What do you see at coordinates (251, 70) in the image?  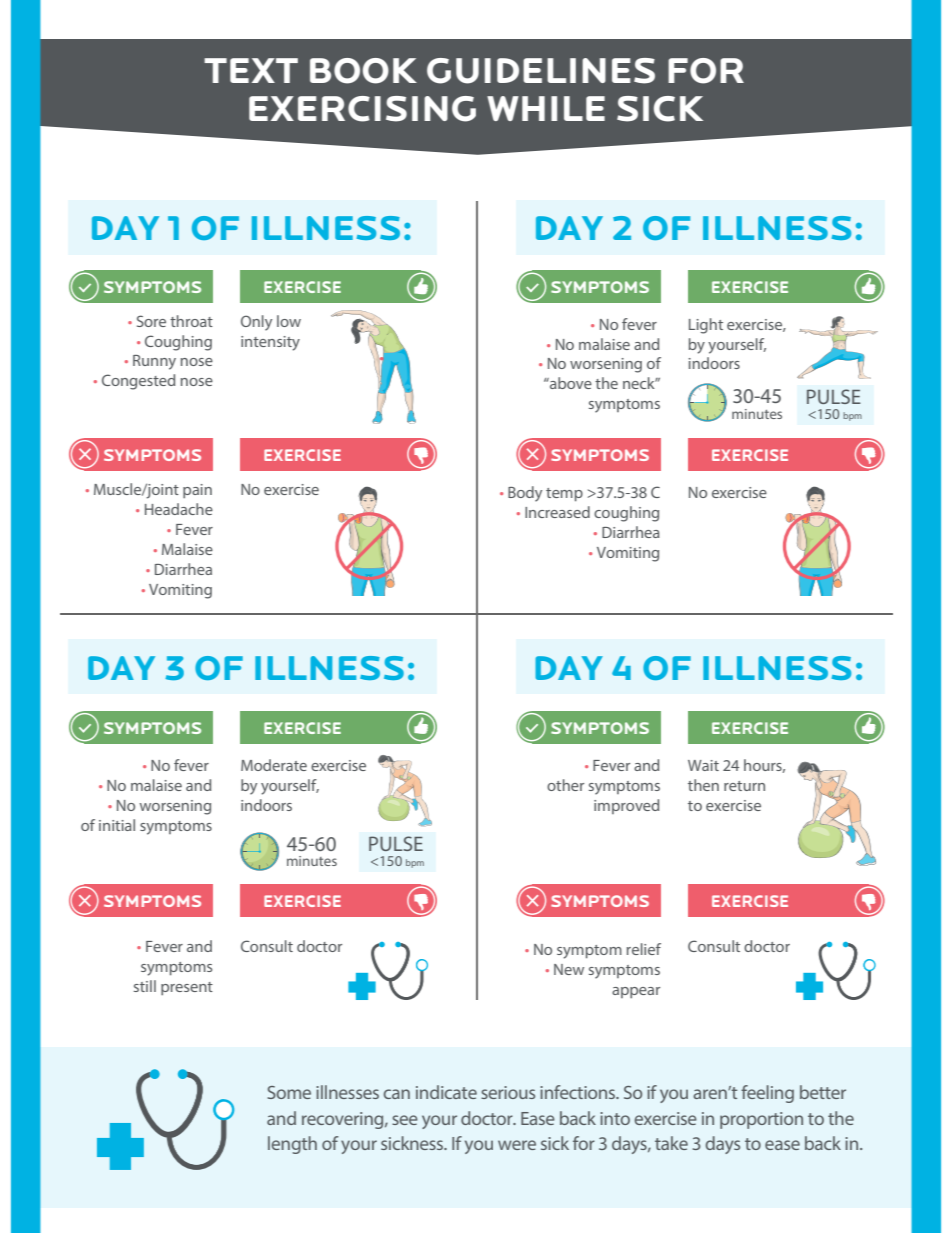 I see `TEXT` at bounding box center [251, 70].
